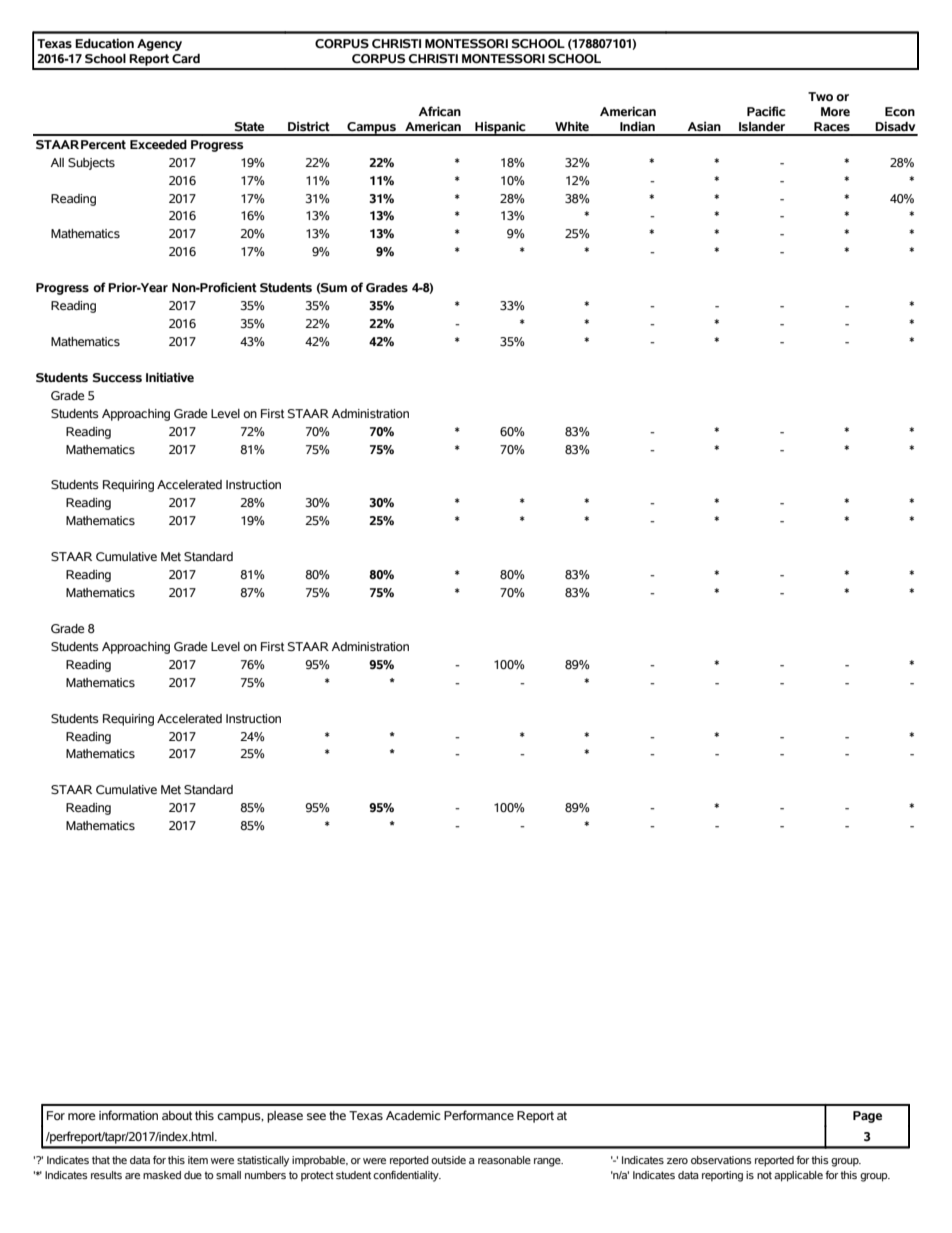  Describe the element at coordinates (820, 97) in the screenshot. I see `Two` at that location.
